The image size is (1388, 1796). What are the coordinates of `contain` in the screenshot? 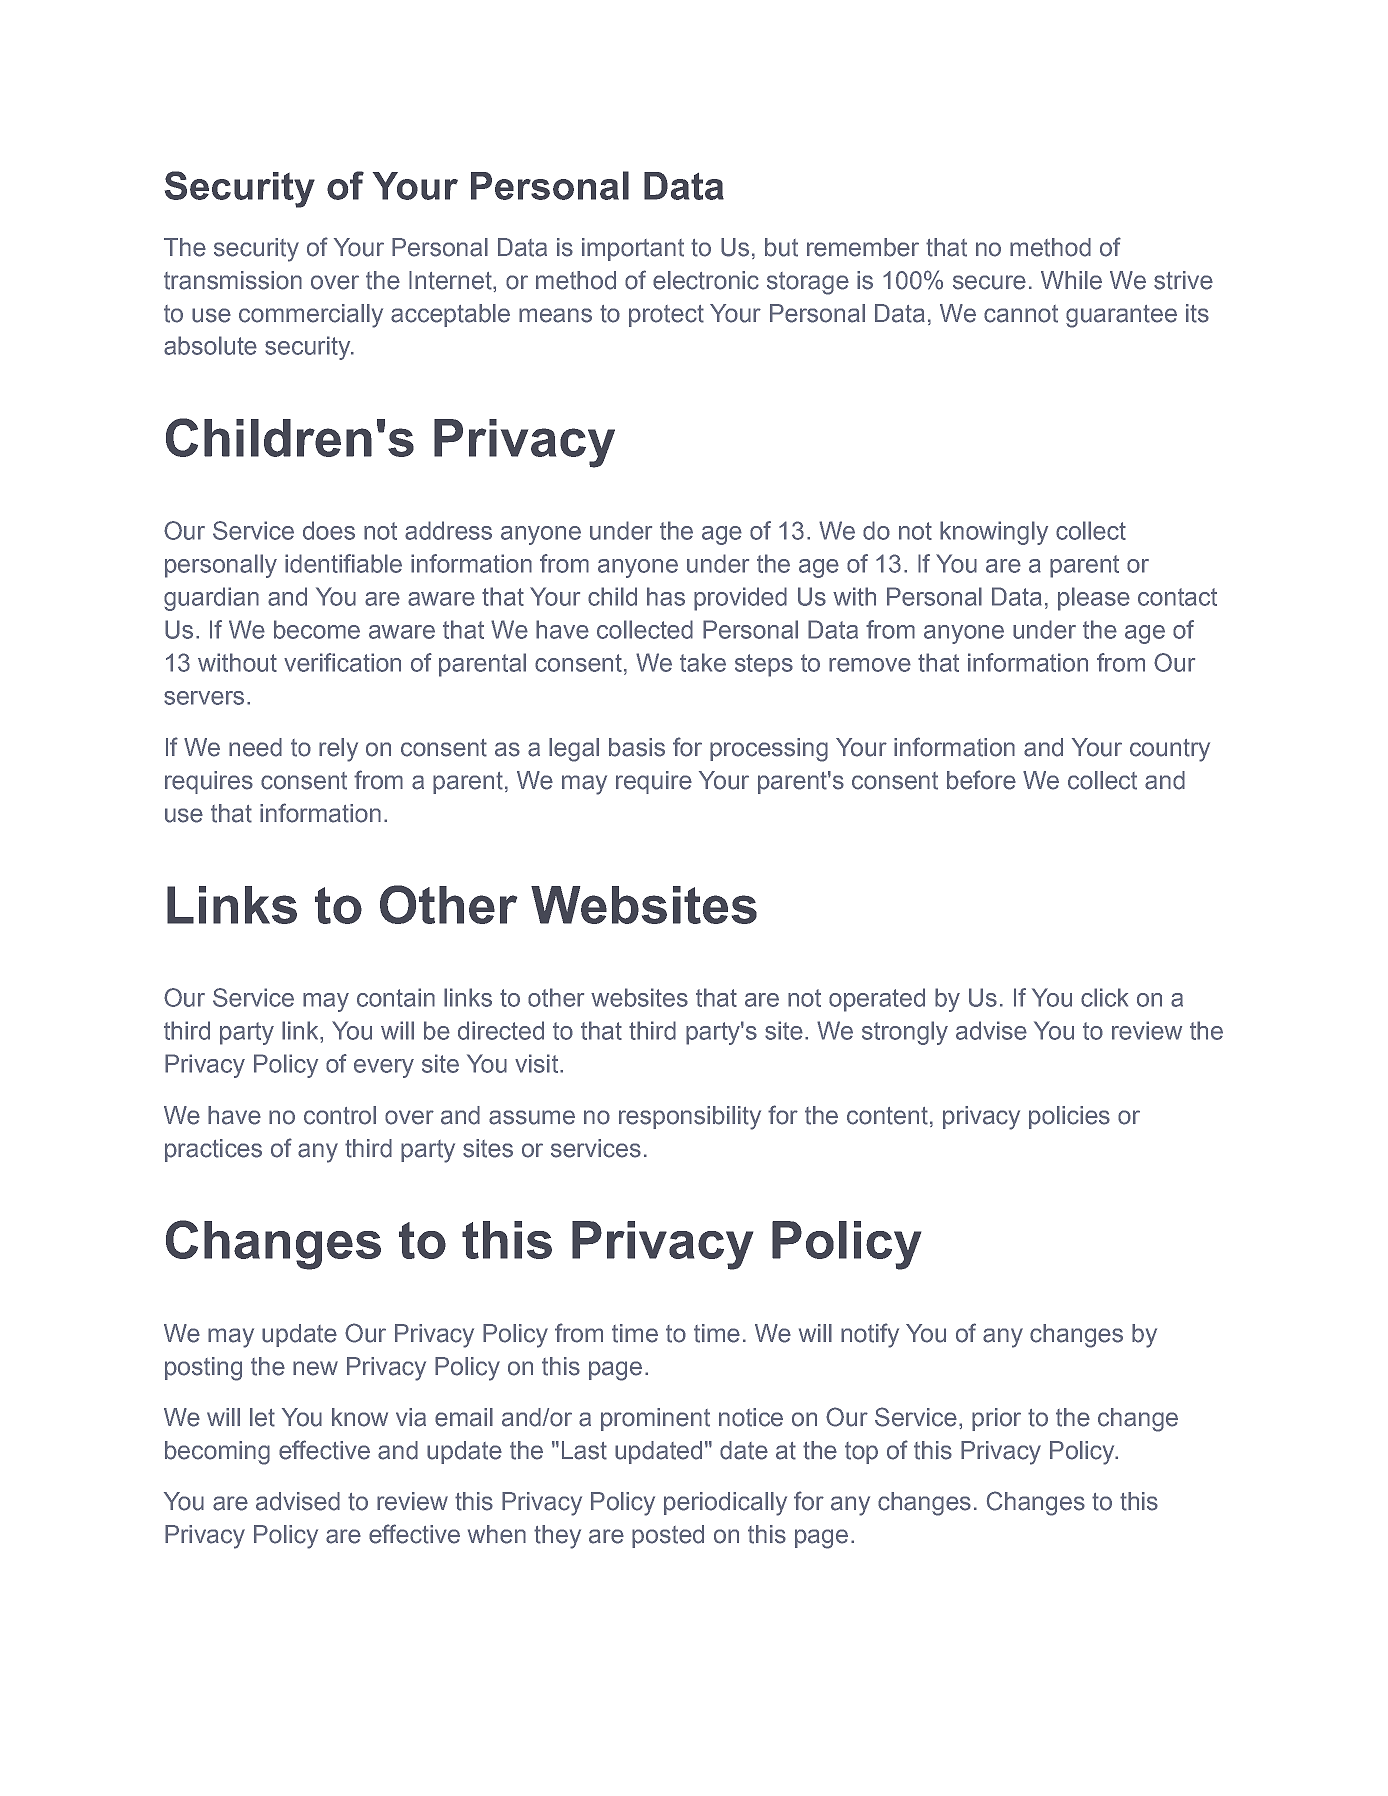 It's located at (396, 997).
